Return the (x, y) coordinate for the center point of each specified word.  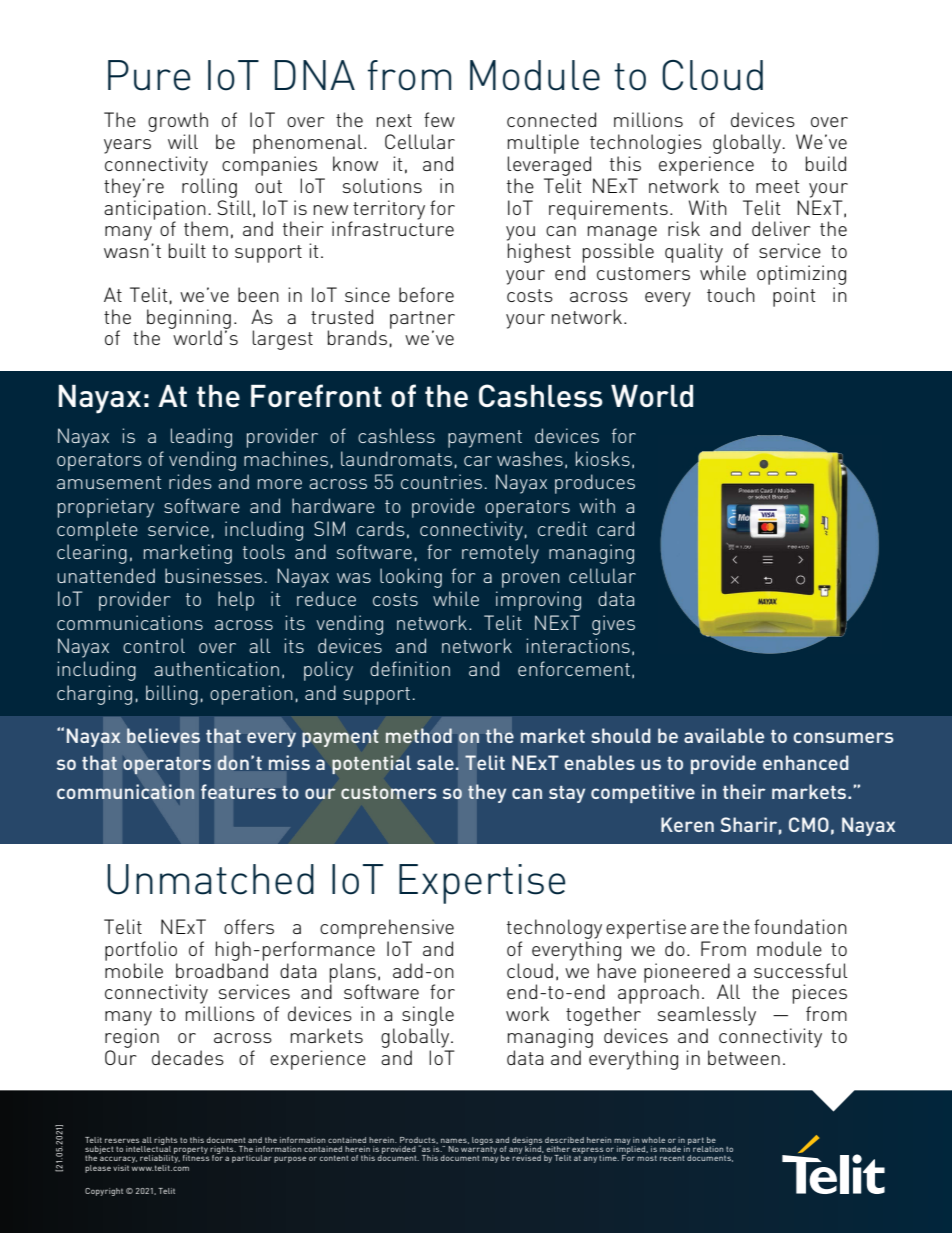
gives (613, 625)
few (439, 119)
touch (731, 294)
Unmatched (210, 879)
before (426, 294)
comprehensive (387, 929)
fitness (196, 1157)
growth (178, 123)
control (154, 645)
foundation (800, 926)
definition (410, 668)
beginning (189, 320)
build (826, 163)
